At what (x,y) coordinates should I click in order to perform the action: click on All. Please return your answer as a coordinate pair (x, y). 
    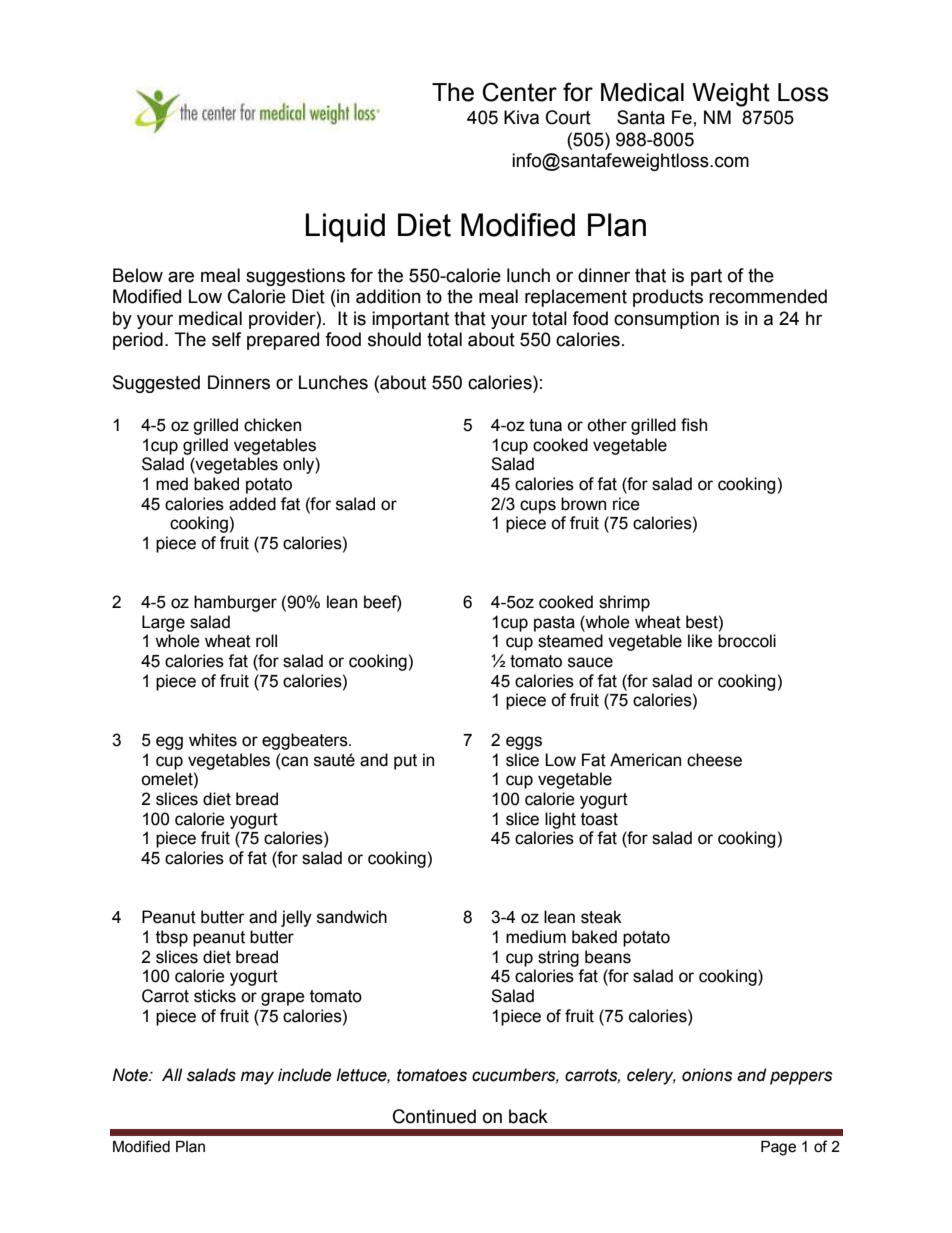
    Looking at the image, I should click on (172, 1074).
